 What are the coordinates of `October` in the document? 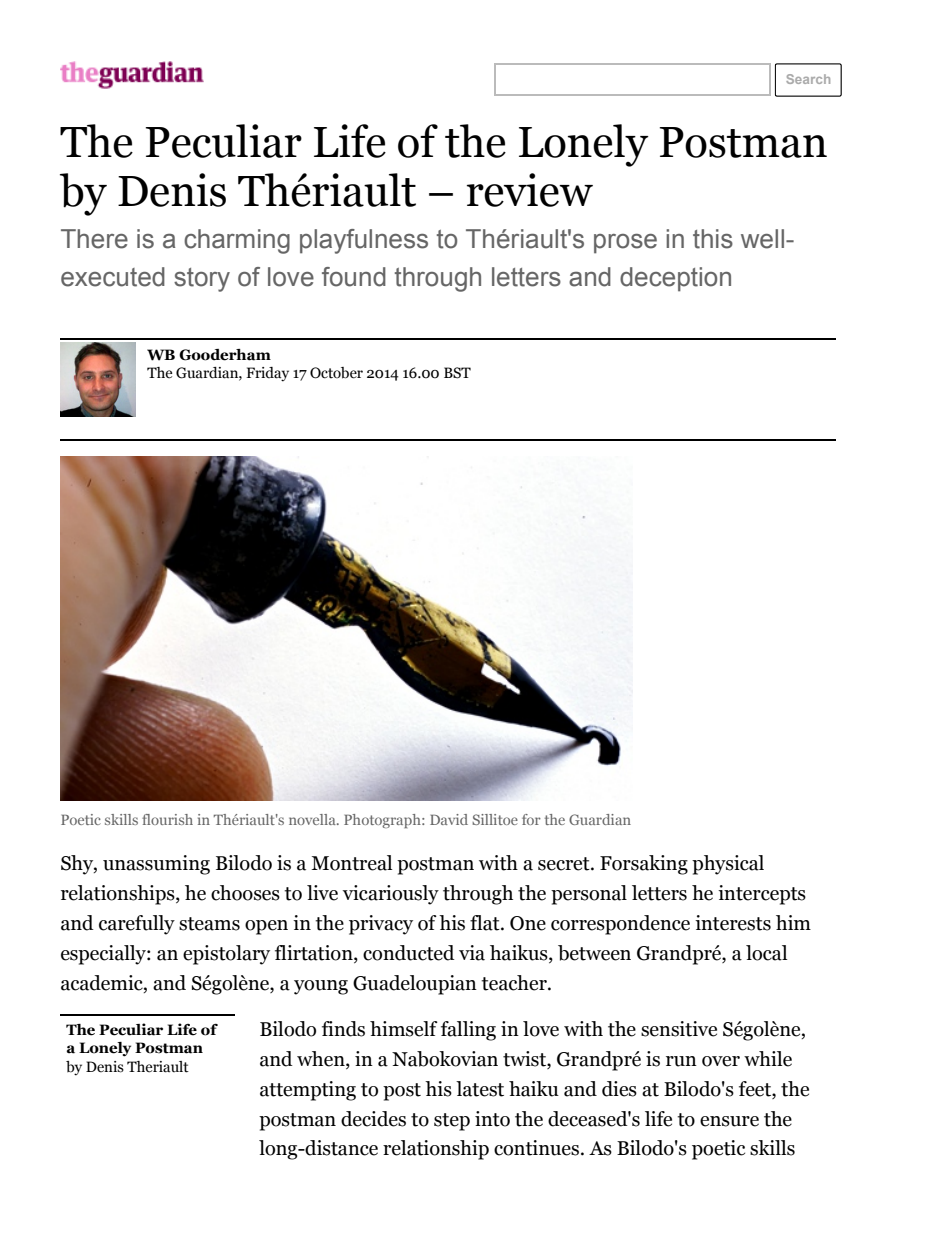 It's located at (336, 373).
